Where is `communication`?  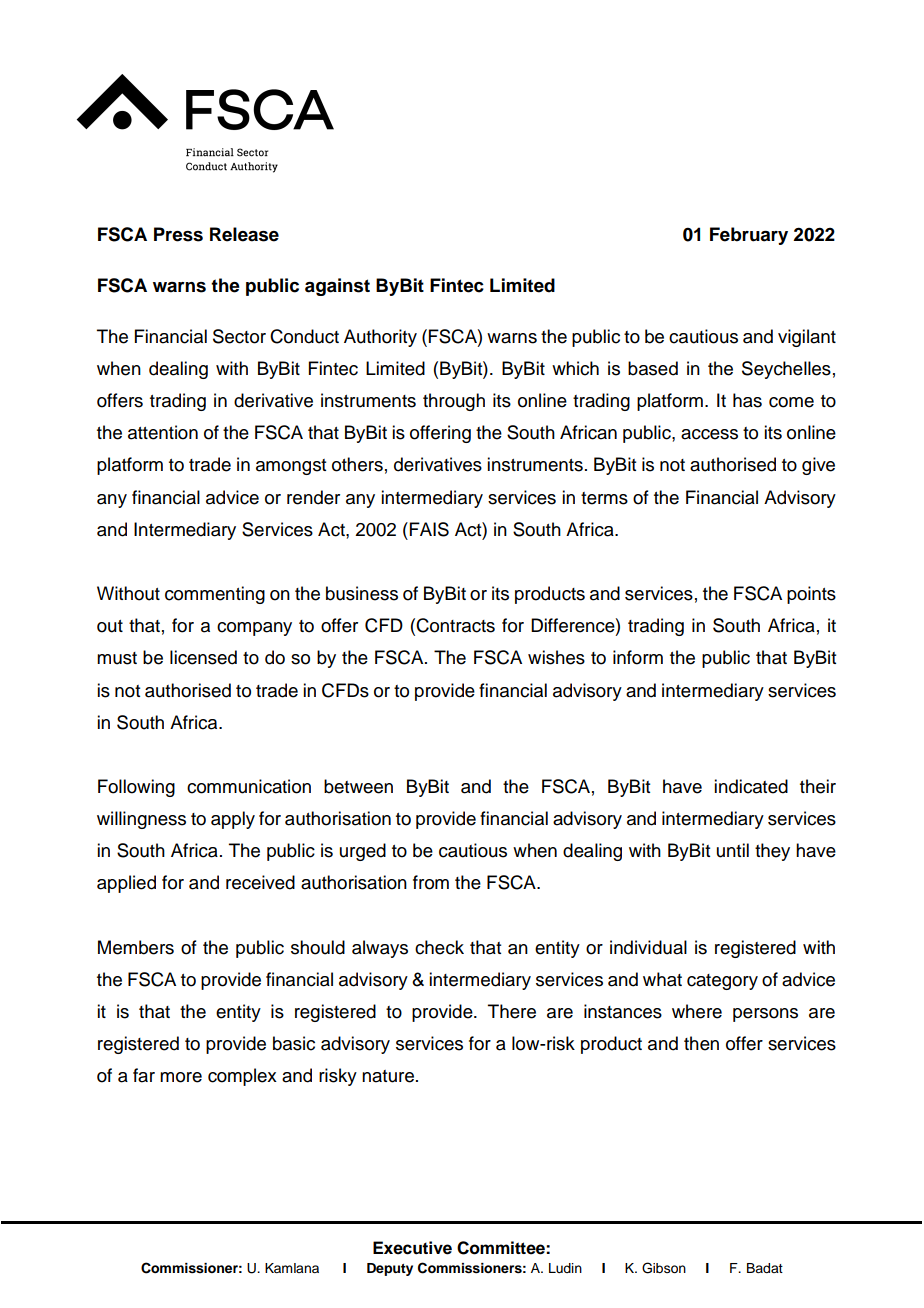
communication is located at coordinates (249, 786).
